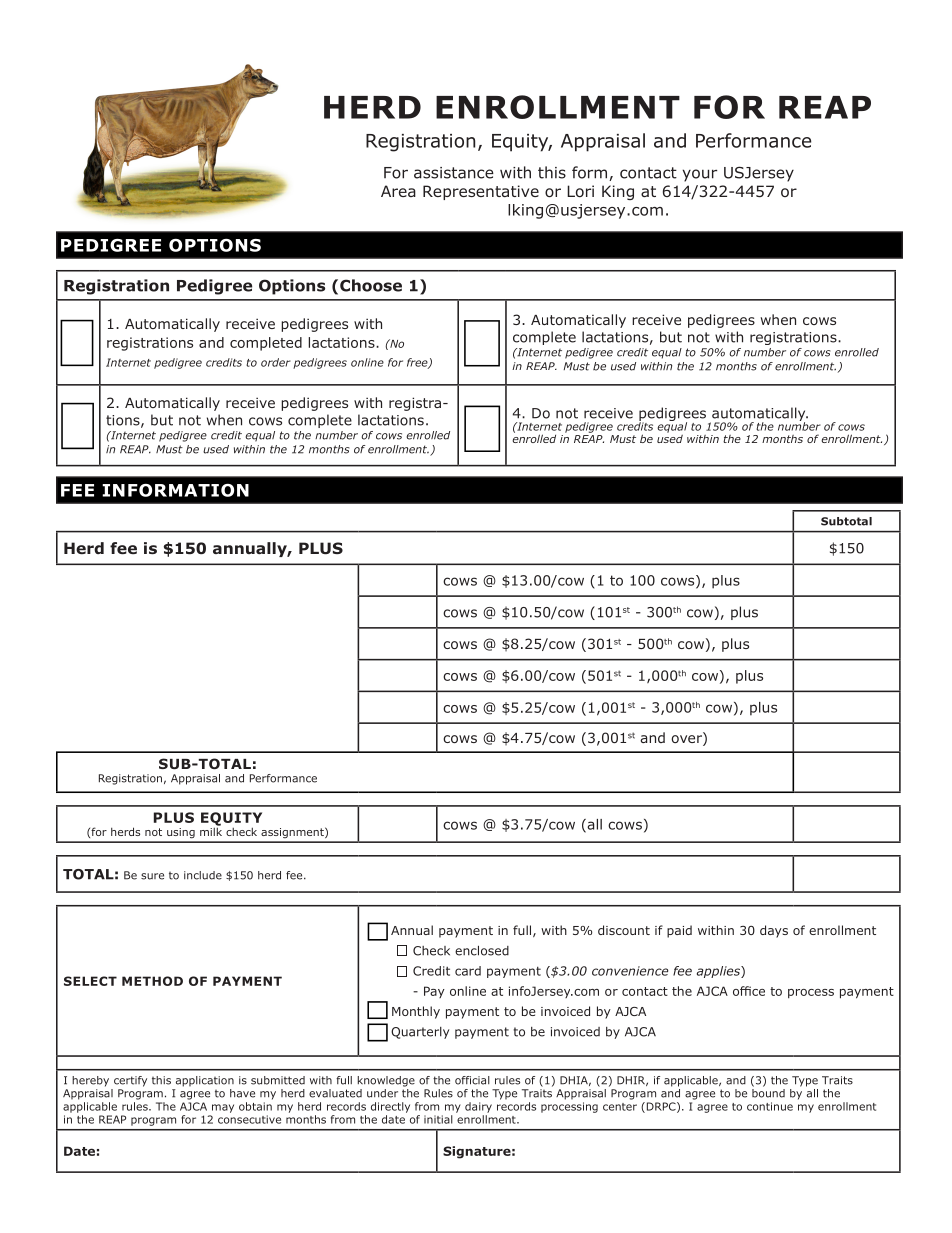 The image size is (952, 1233). What do you see at coordinates (624, 930) in the screenshot?
I see `discount` at bounding box center [624, 930].
